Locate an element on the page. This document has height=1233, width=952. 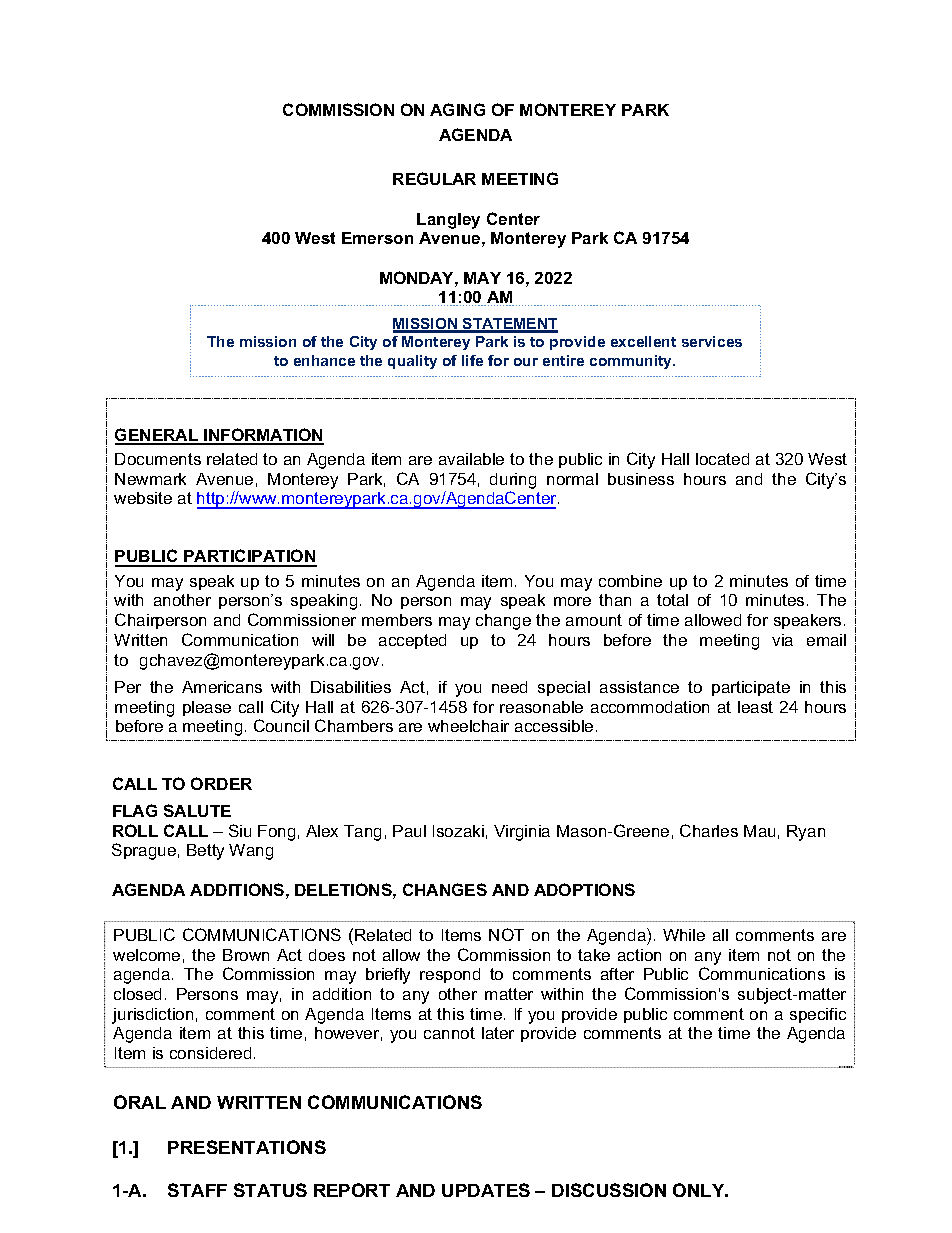
during is located at coordinates (513, 481).
